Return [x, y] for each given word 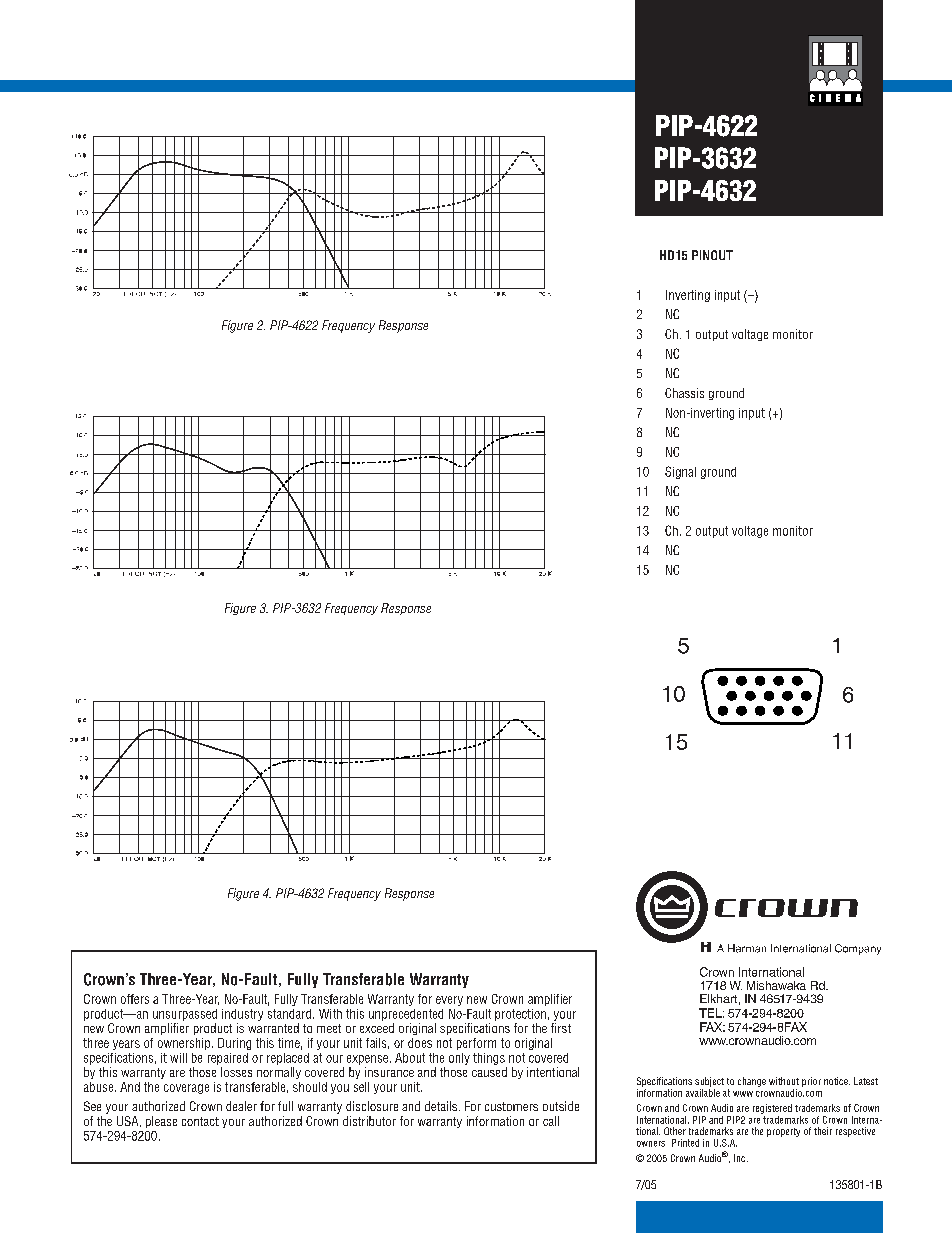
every [449, 1001]
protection [520, 1015]
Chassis [684, 393]
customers [511, 1106]
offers [135, 999]
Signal [680, 472]
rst [564, 1028]
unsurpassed [185, 1015]
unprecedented [406, 1015]
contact [200, 1121]
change [752, 1082]
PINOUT [712, 255]
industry [242, 1015]
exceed [377, 1028]
